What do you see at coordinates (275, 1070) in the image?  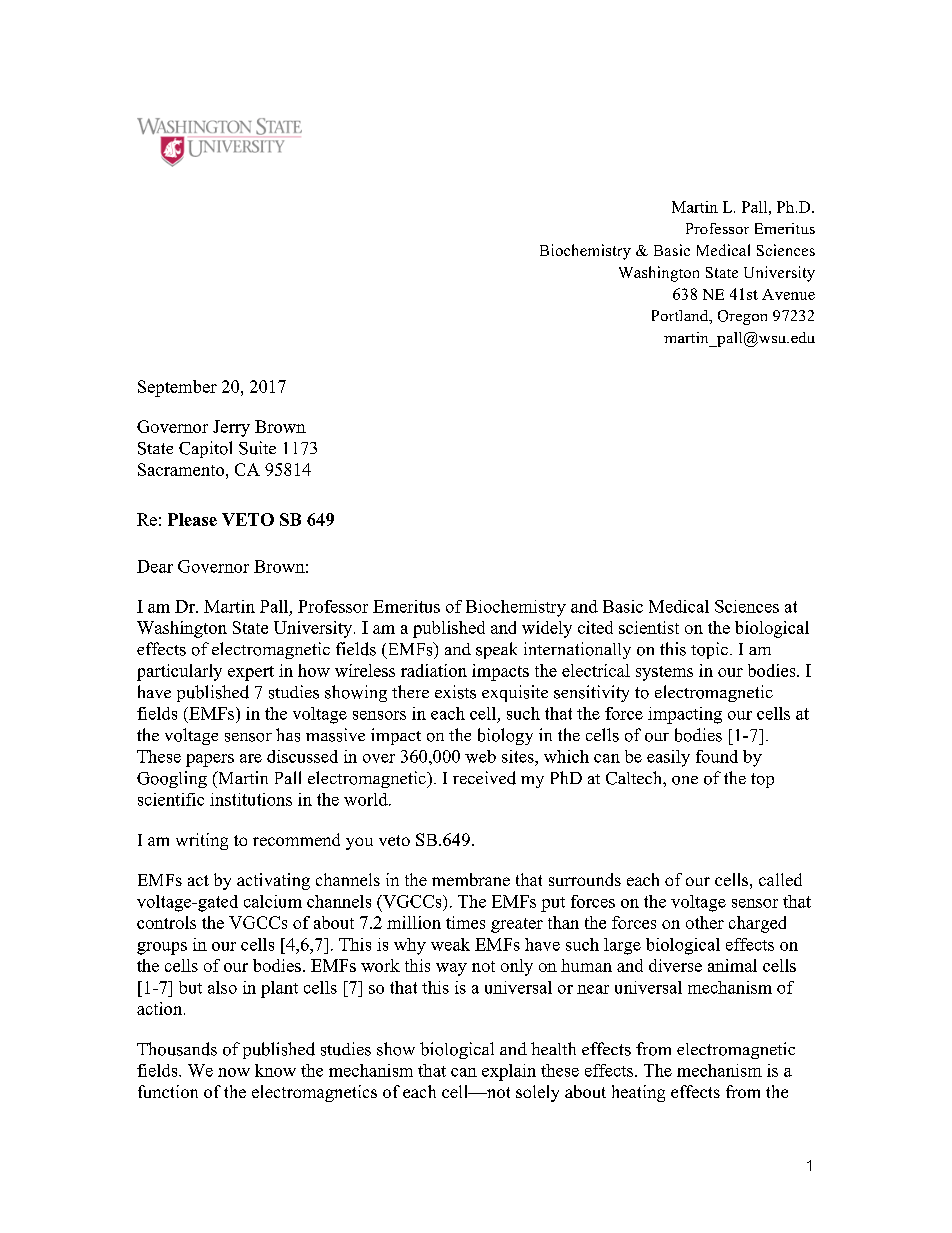 I see `know` at bounding box center [275, 1070].
